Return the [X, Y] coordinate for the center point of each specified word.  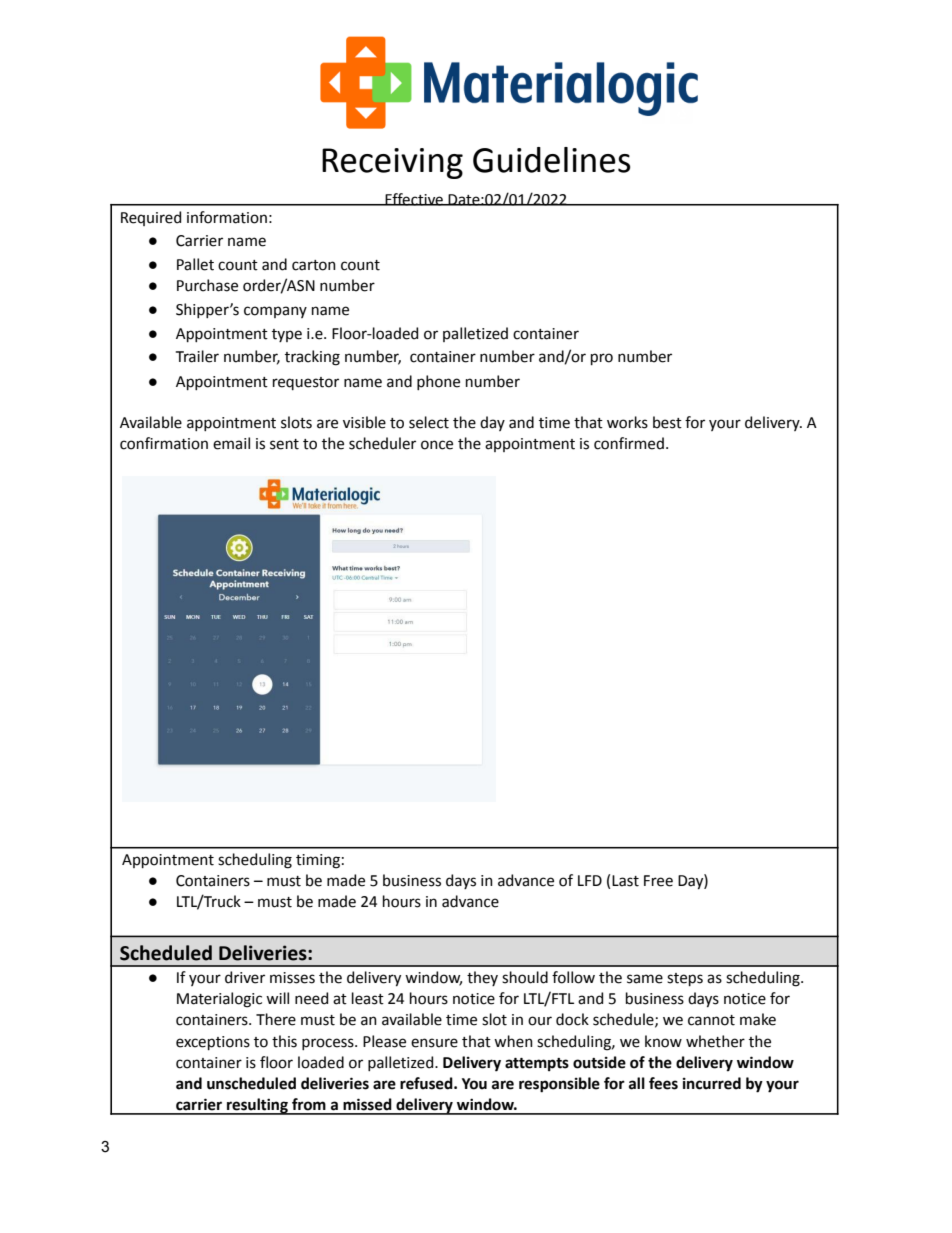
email [231, 443]
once [437, 445]
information [227, 217]
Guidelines [552, 160]
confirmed [629, 443]
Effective [414, 199]
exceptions [213, 1043]
